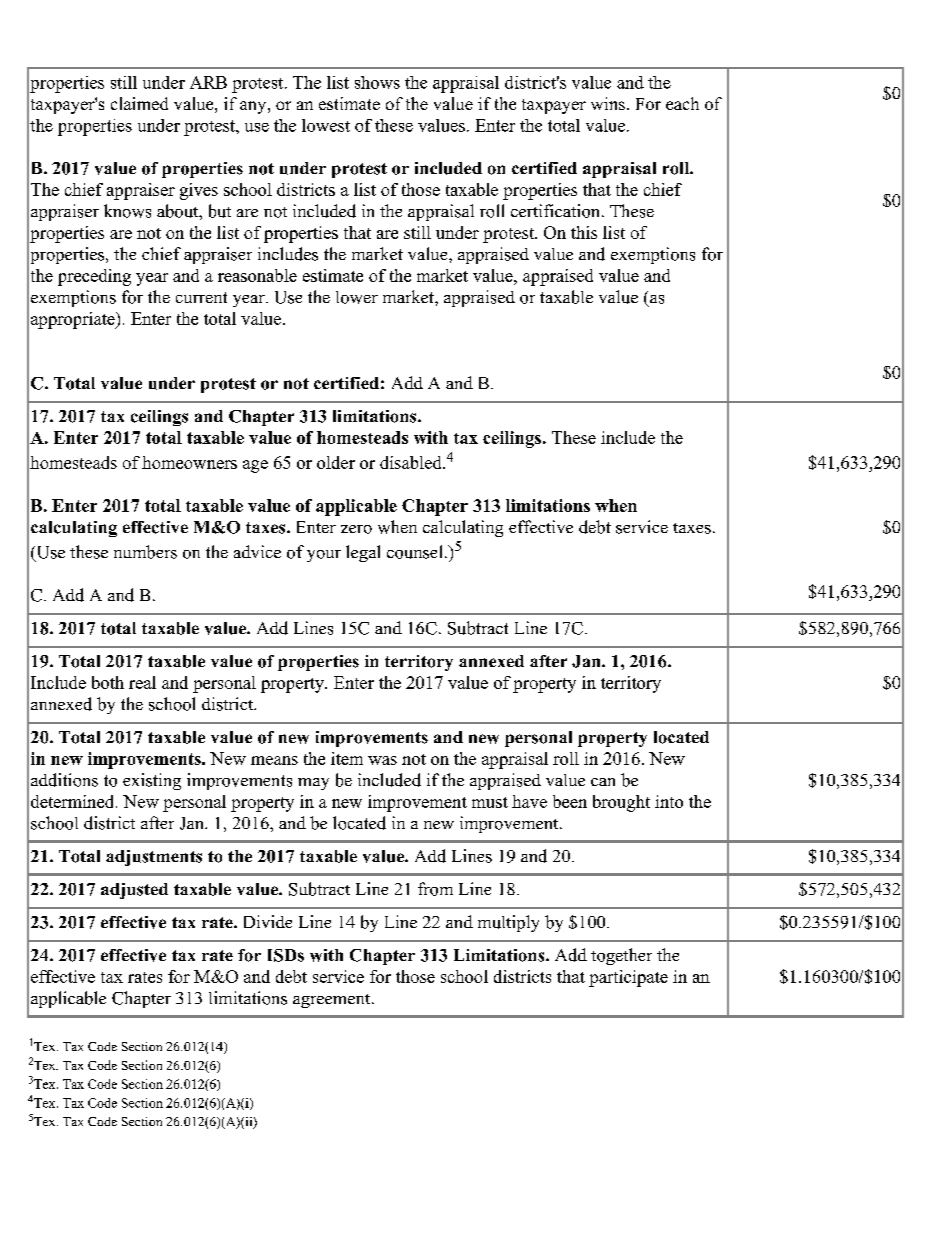 This screenshot has width=952, height=1233. I want to click on zero, so click(356, 529).
